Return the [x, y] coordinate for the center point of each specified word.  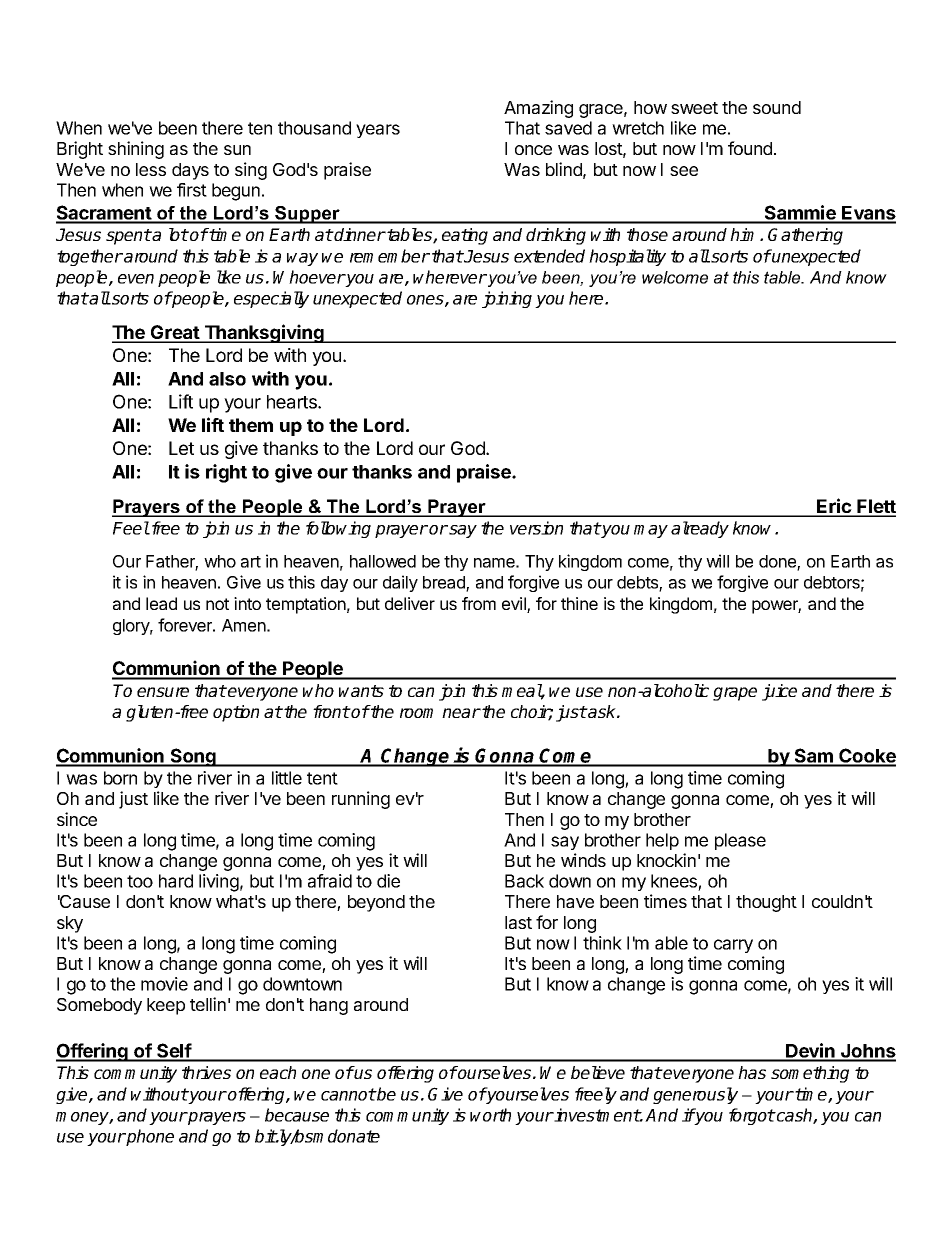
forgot [752, 1116]
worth [490, 1115]
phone [149, 1137]
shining [136, 150]
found [750, 148]
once [533, 150]
